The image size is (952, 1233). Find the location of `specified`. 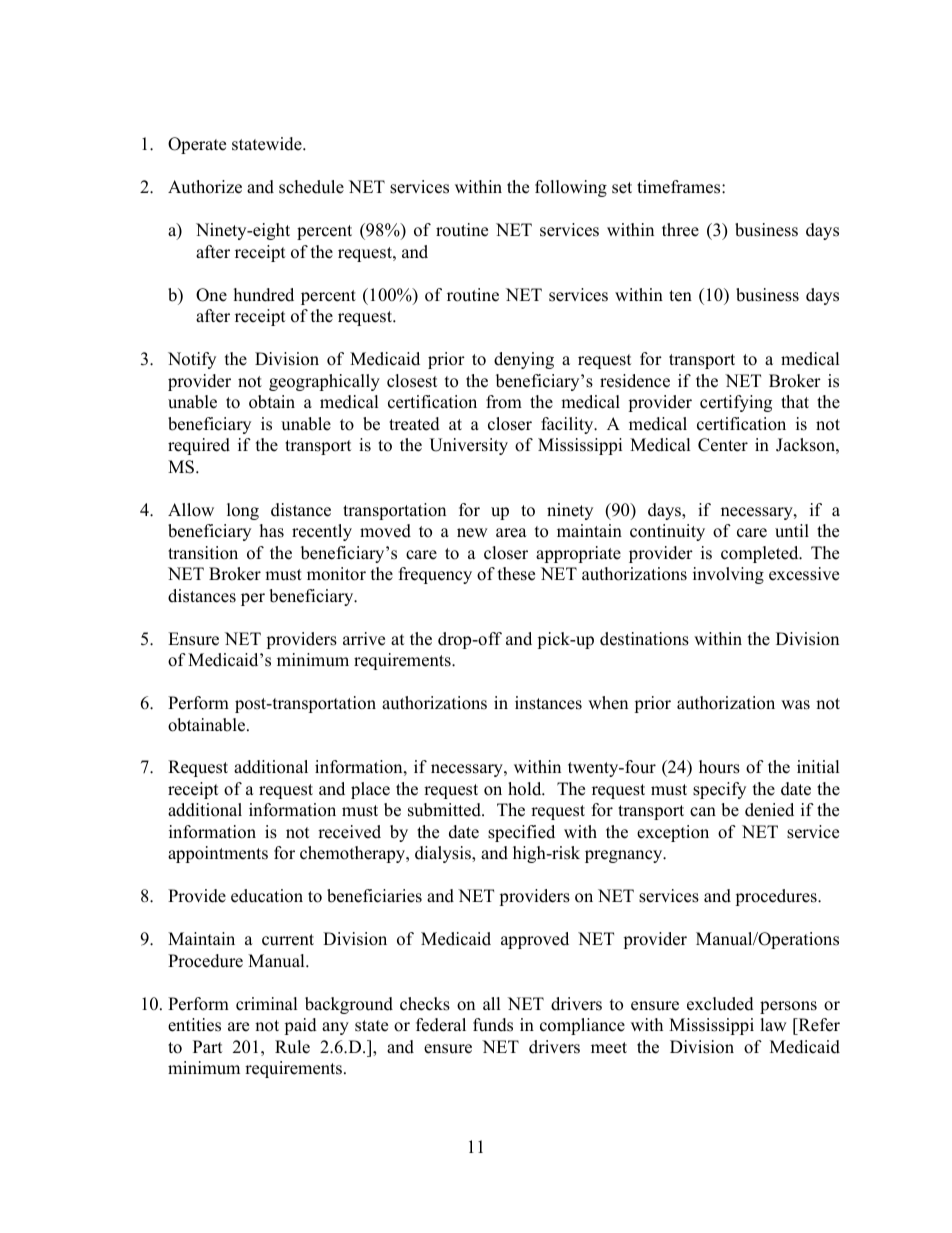

specified is located at coordinates (521, 833).
